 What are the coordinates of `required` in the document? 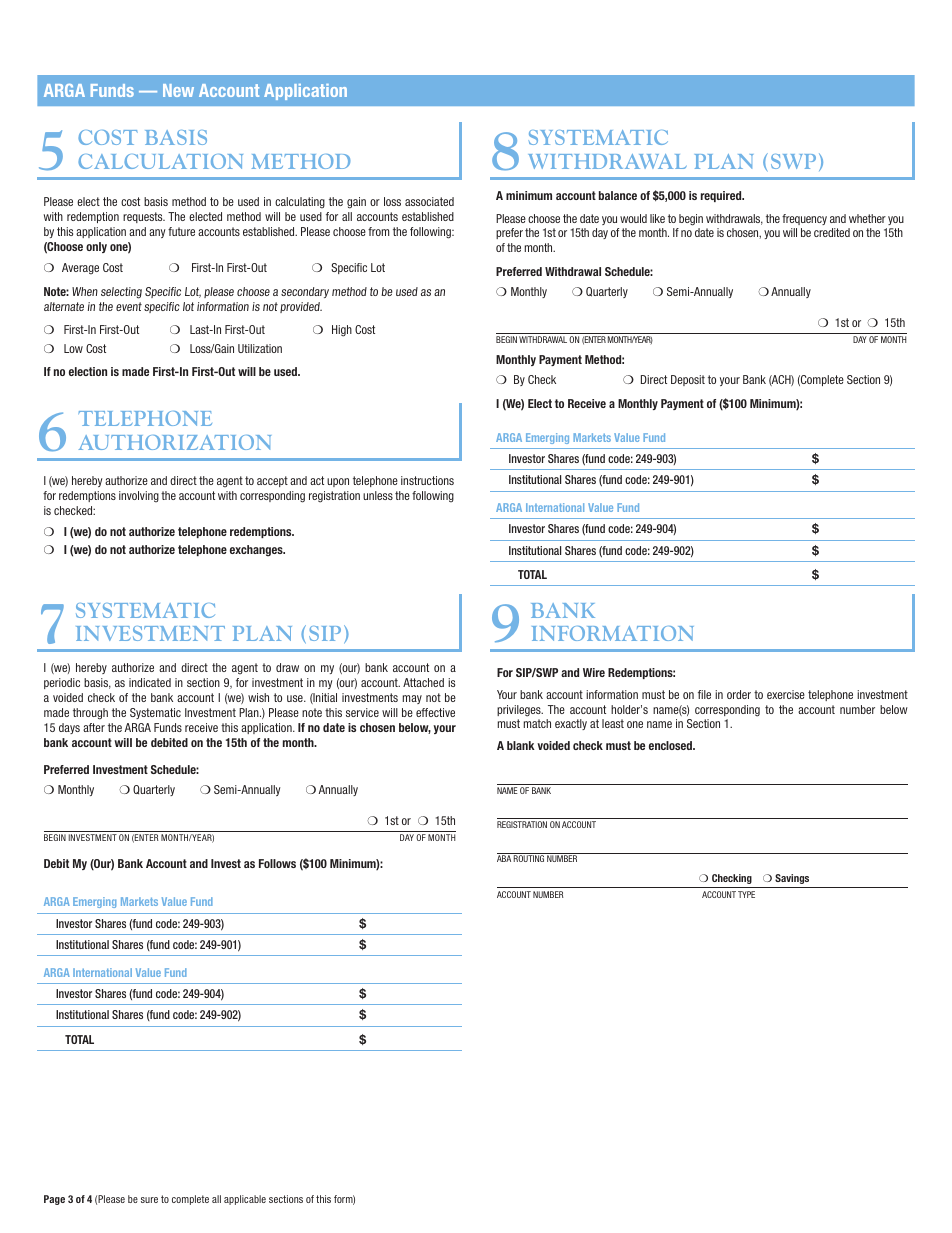 It's located at (722, 196).
